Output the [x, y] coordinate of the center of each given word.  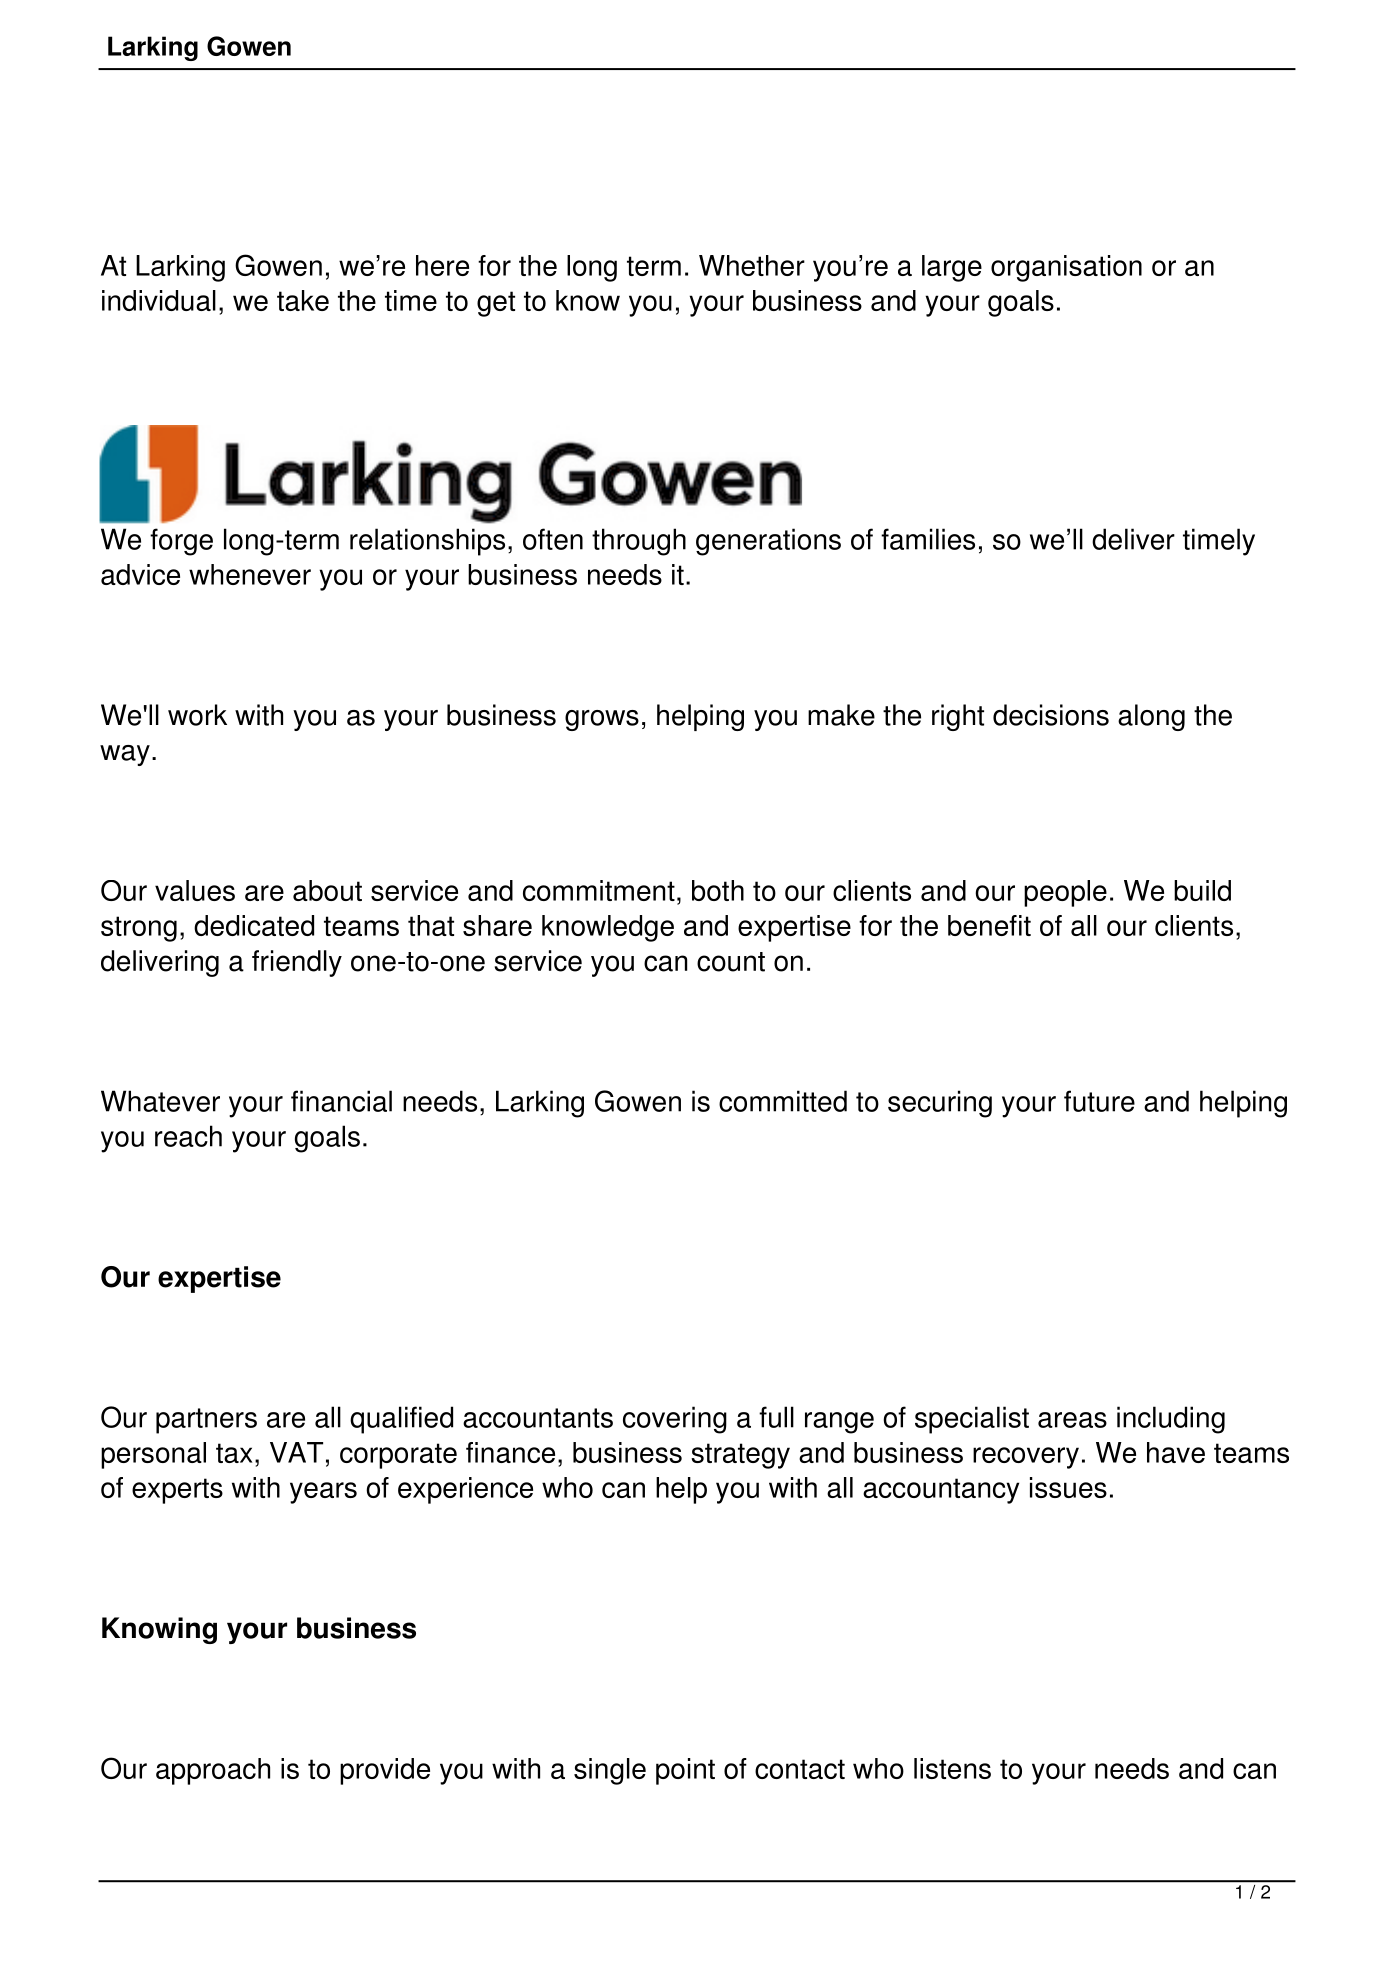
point [685, 1771]
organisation [1066, 268]
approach [213, 1771]
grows [602, 720]
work [197, 715]
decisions [1051, 715]
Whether [752, 265]
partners [206, 1421]
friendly [297, 963]
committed [783, 1101]
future [1099, 1101]
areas [1072, 1420]
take [303, 300]
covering [675, 1420]
